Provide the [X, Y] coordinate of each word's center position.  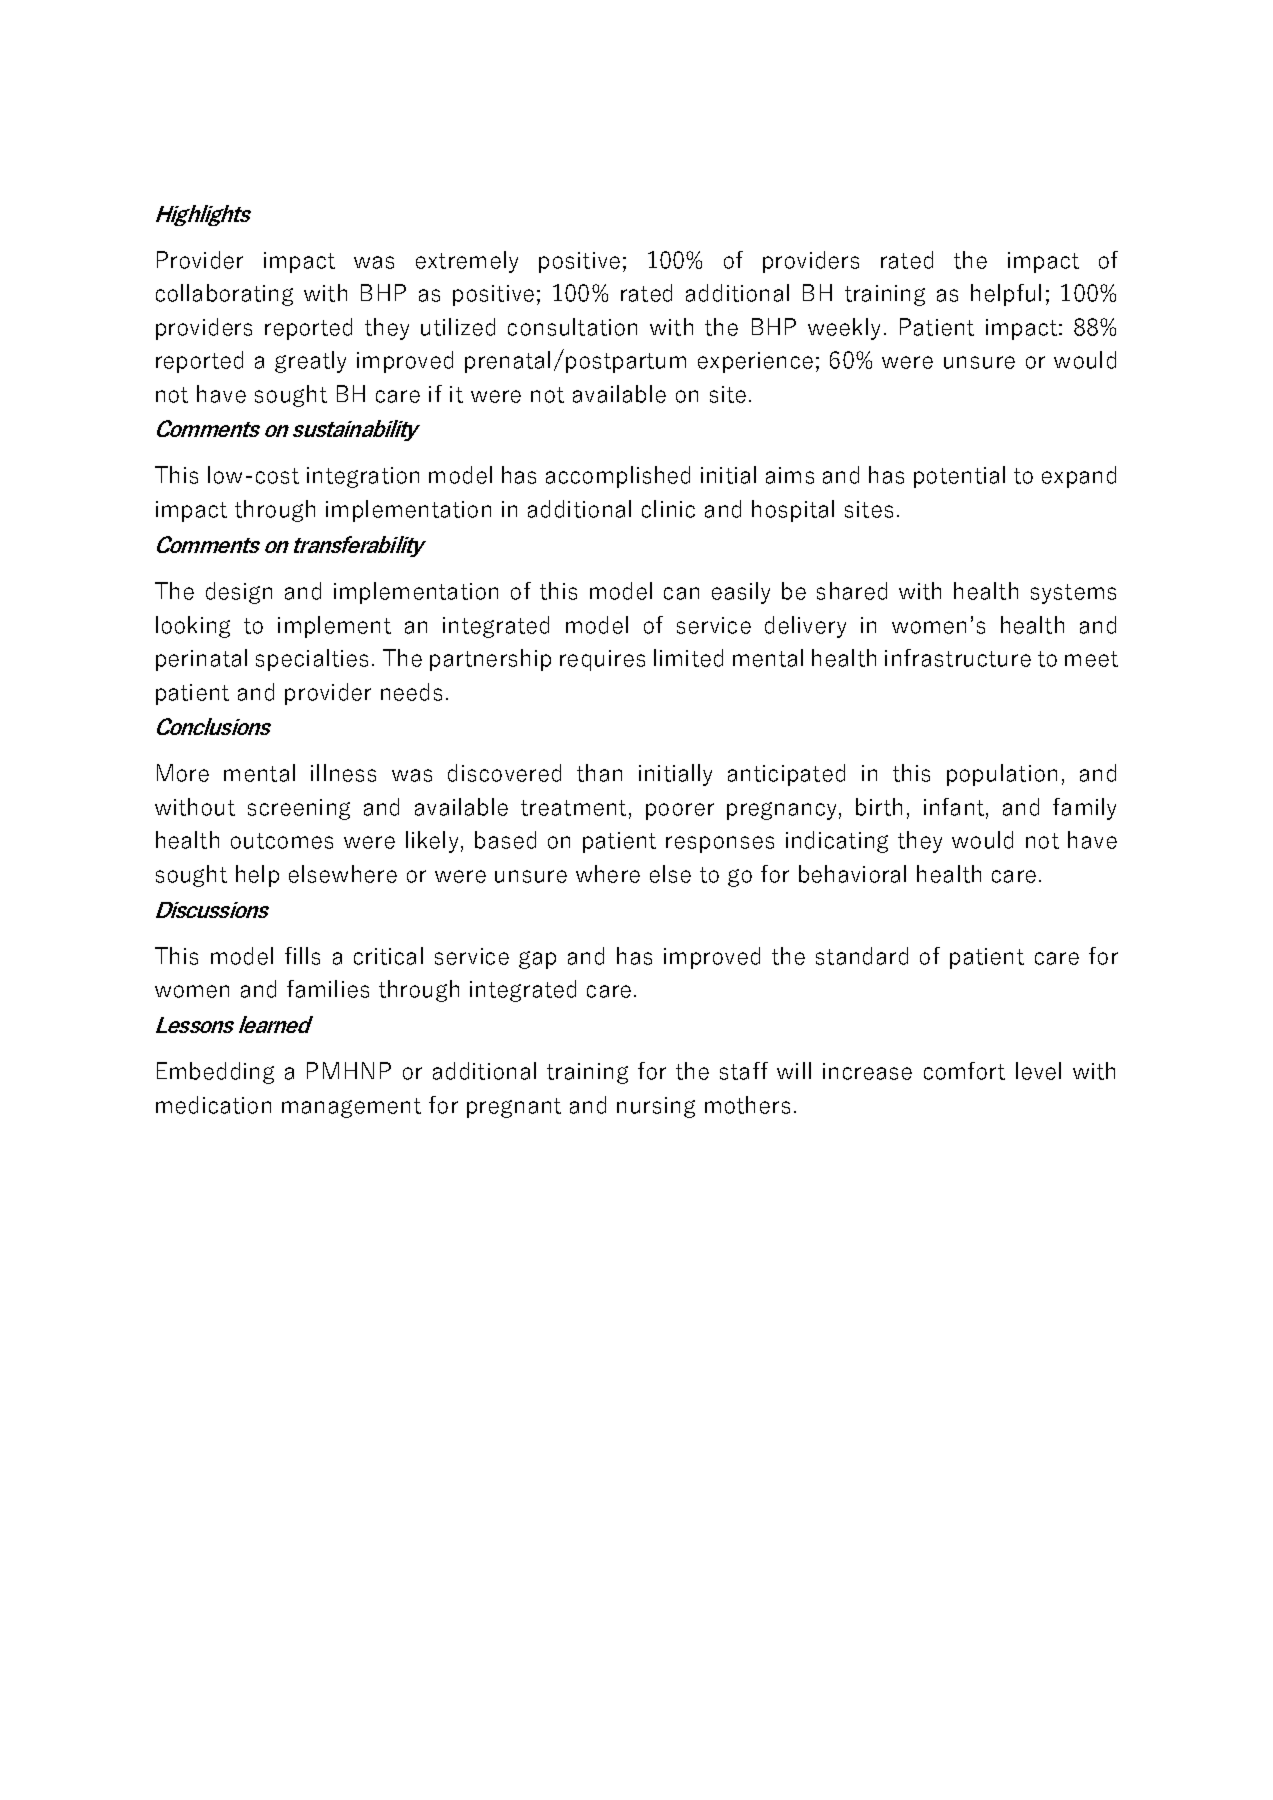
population [1002, 775]
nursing [656, 1107]
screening [299, 809]
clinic [668, 509]
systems [1073, 594]
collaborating [224, 295]
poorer [680, 811]
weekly [844, 329]
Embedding [215, 1073]
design [239, 593]
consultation [572, 327]
